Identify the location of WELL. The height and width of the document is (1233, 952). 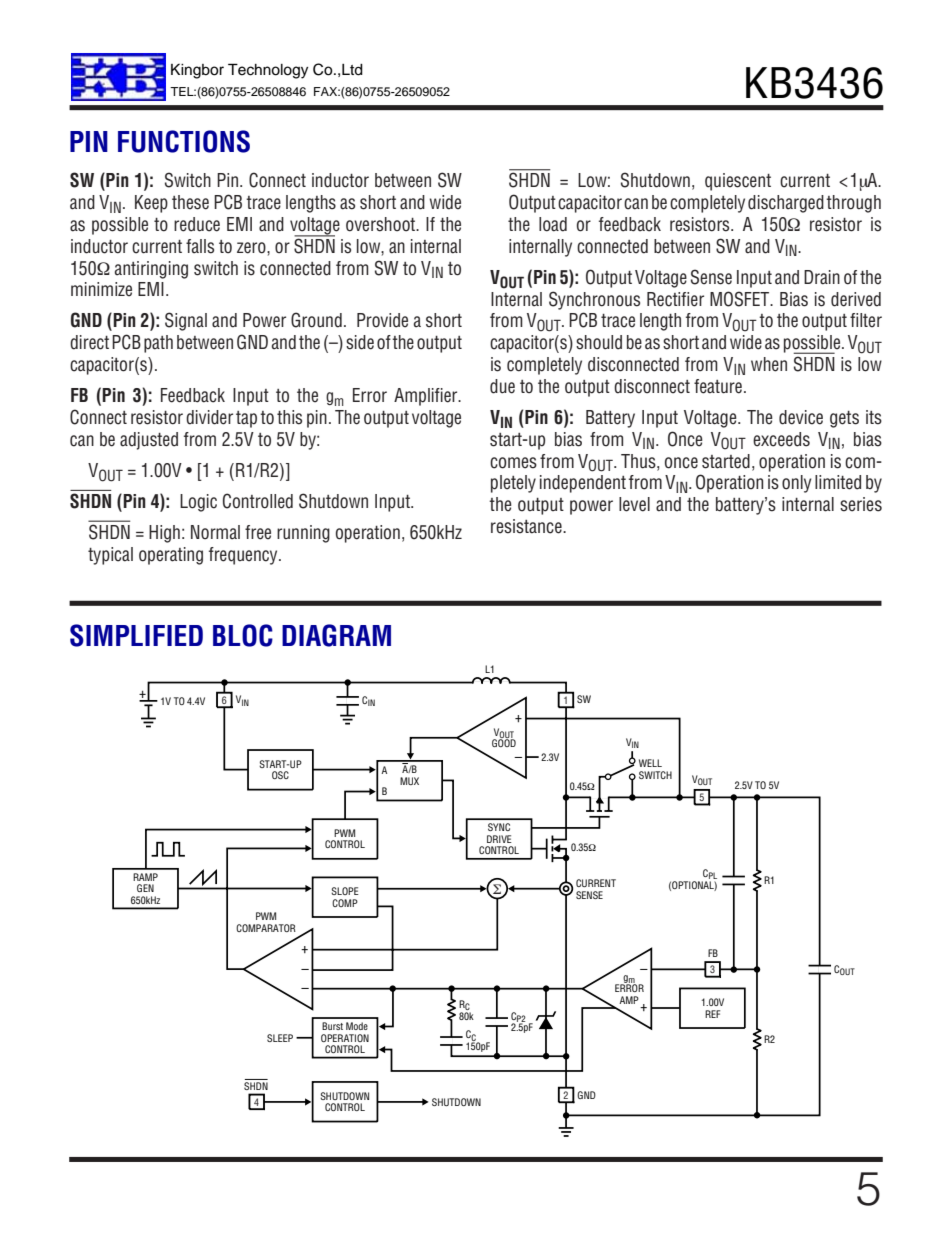
(650, 763).
